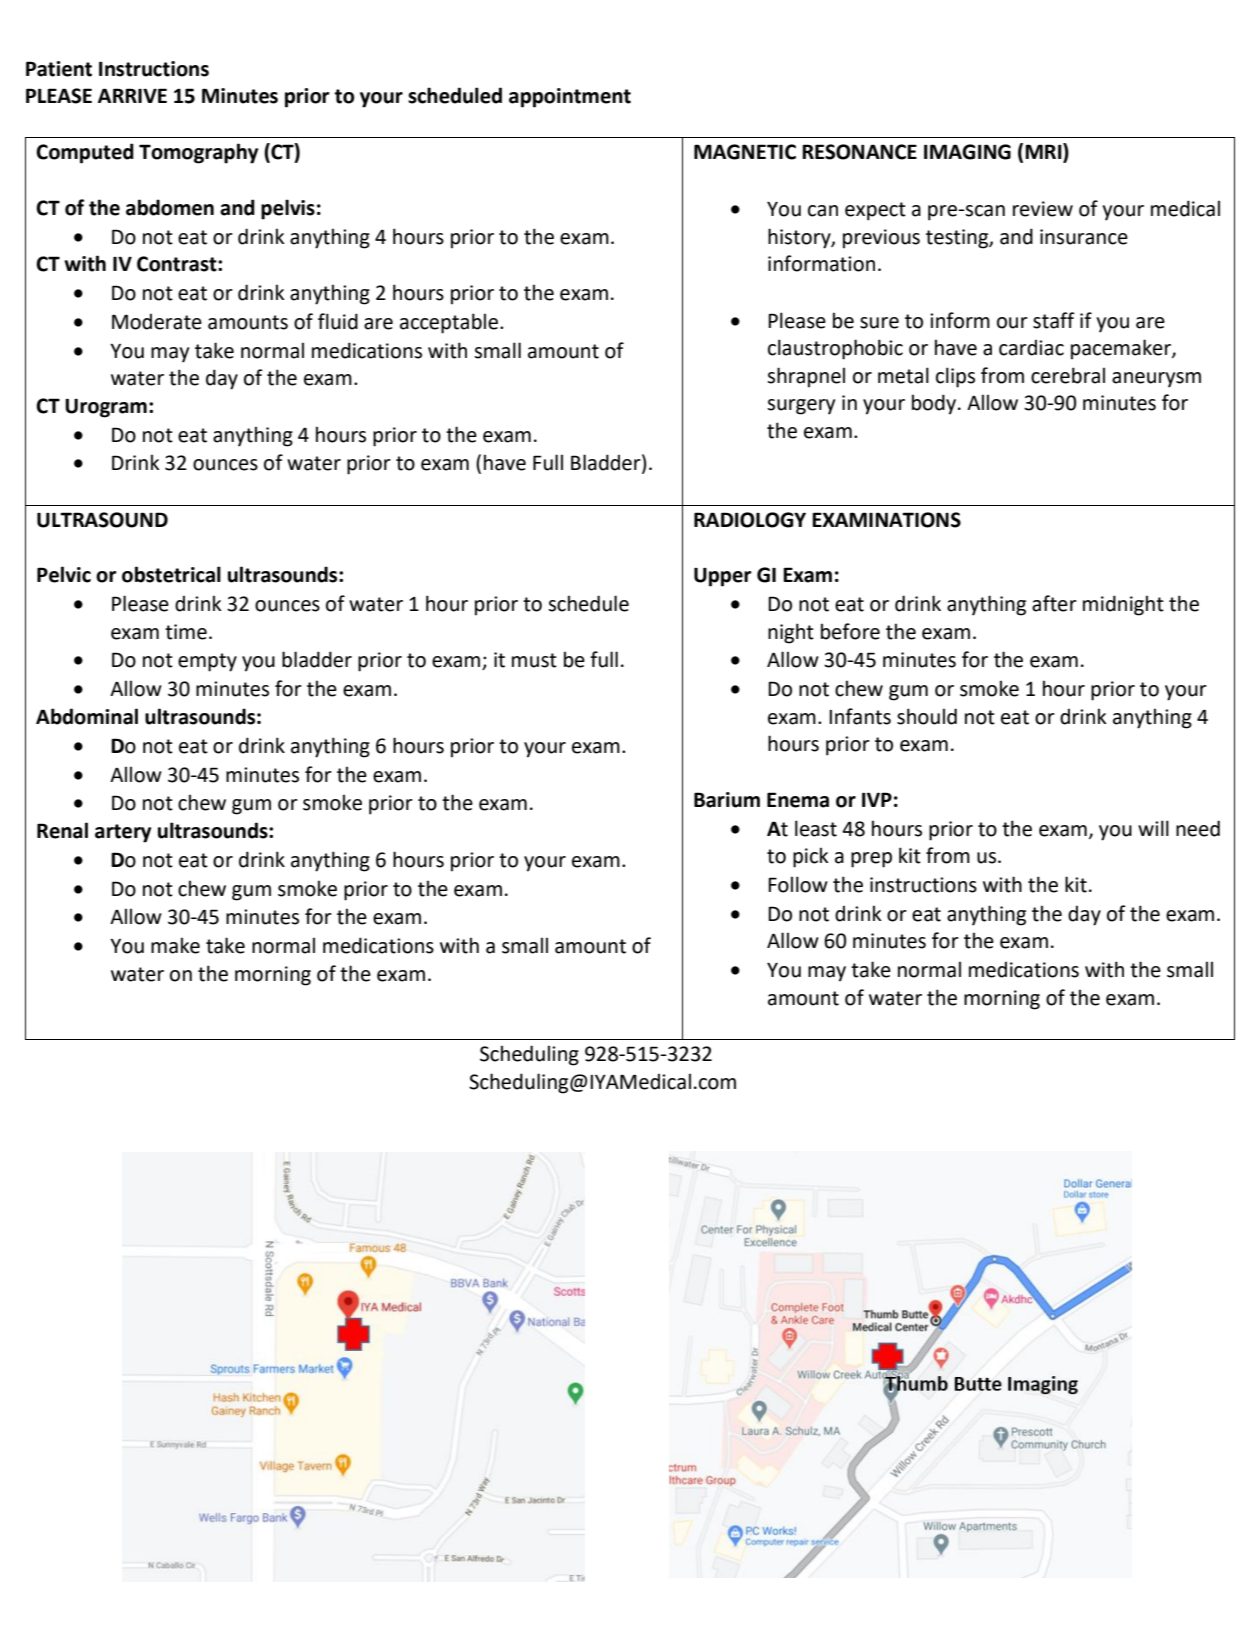 The height and width of the screenshot is (1629, 1259). Describe the element at coordinates (801, 407) in the screenshot. I see `surgery` at that location.
